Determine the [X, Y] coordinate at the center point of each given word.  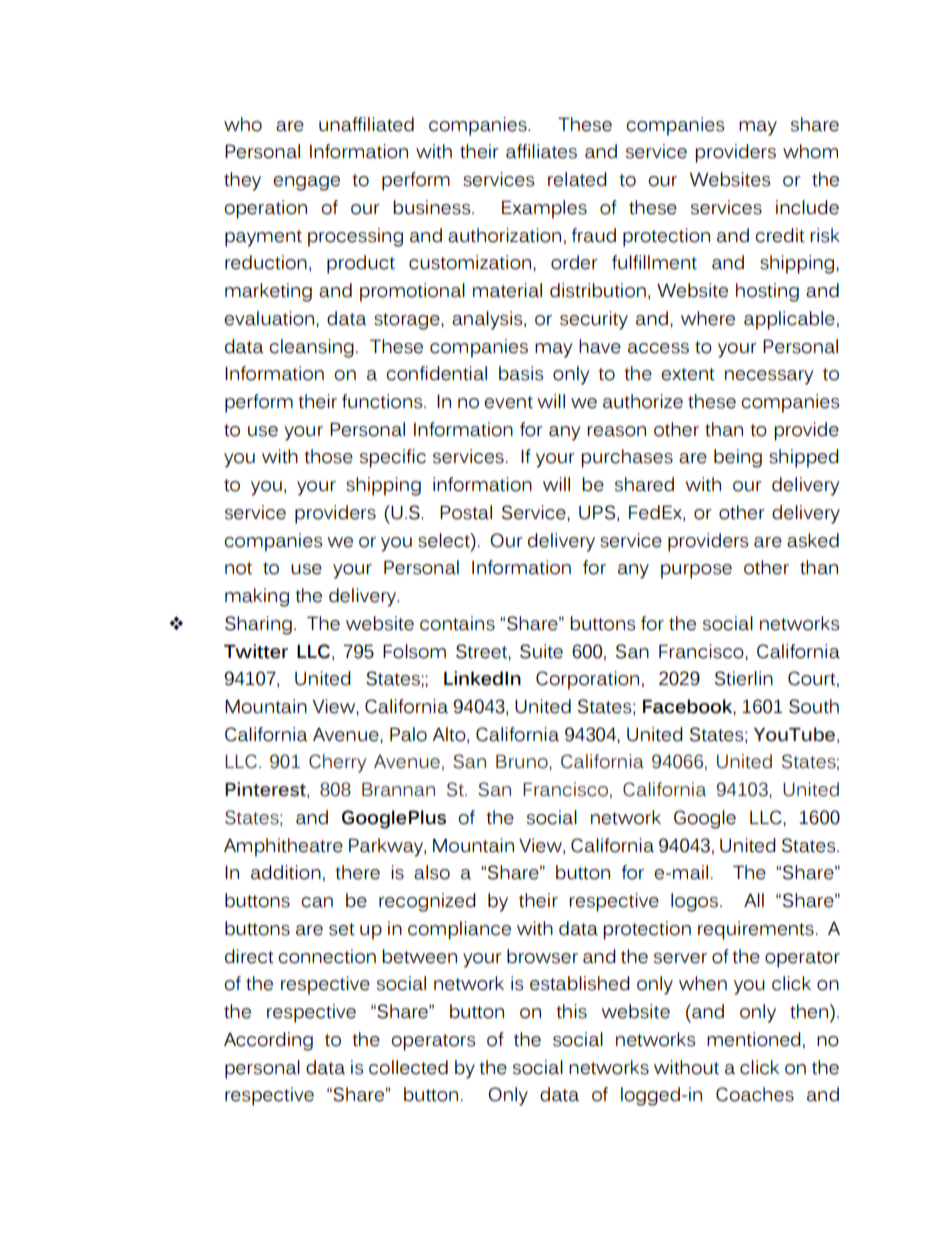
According [268, 1041]
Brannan [398, 790]
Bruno [523, 762]
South [814, 706]
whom [810, 151]
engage [306, 183]
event [508, 402]
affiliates [541, 151]
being [738, 458]
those [328, 456]
